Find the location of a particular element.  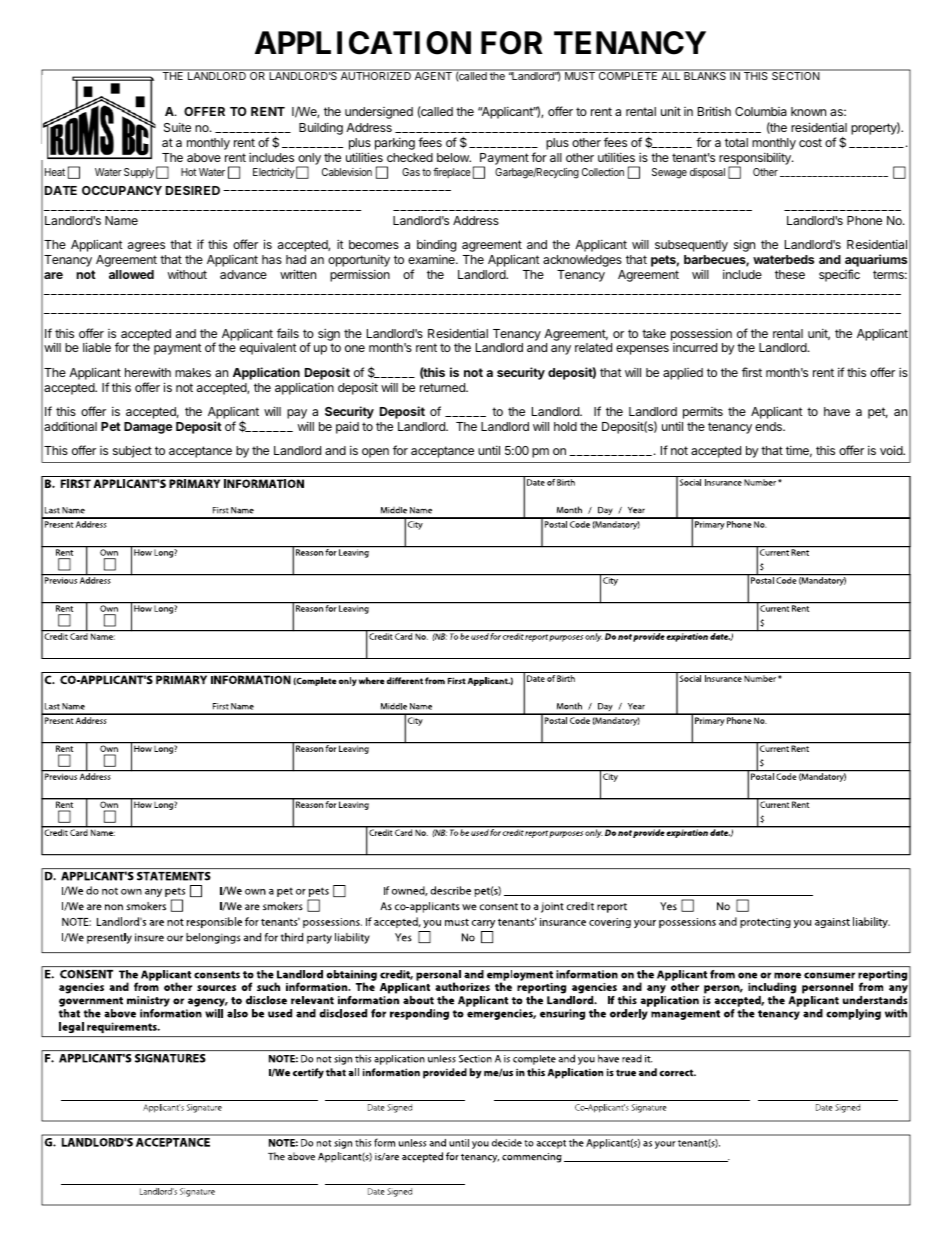

Suite is located at coordinates (177, 127).
